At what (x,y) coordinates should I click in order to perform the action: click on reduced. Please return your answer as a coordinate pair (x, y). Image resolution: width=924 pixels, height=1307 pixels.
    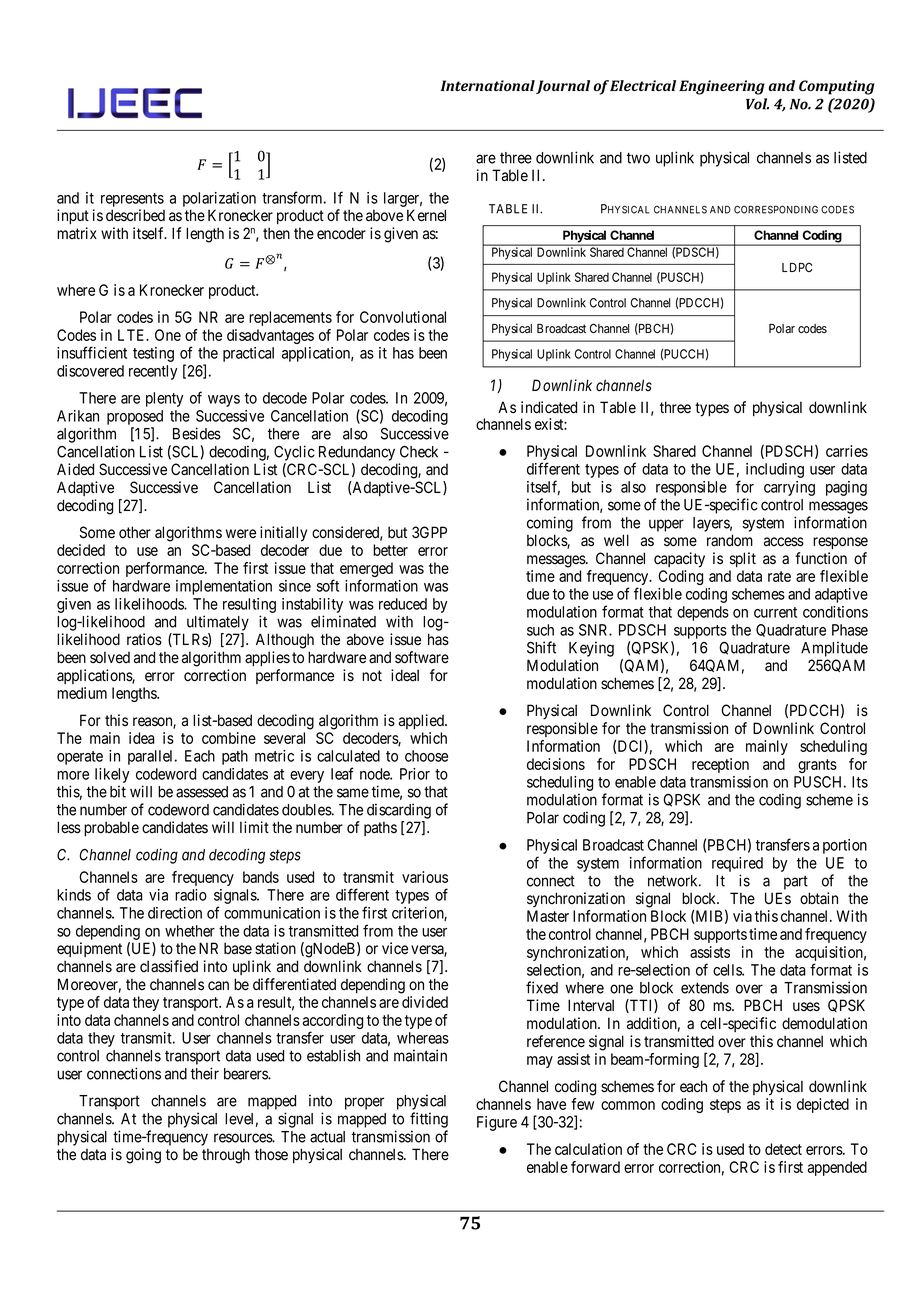
    Looking at the image, I should click on (403, 604).
